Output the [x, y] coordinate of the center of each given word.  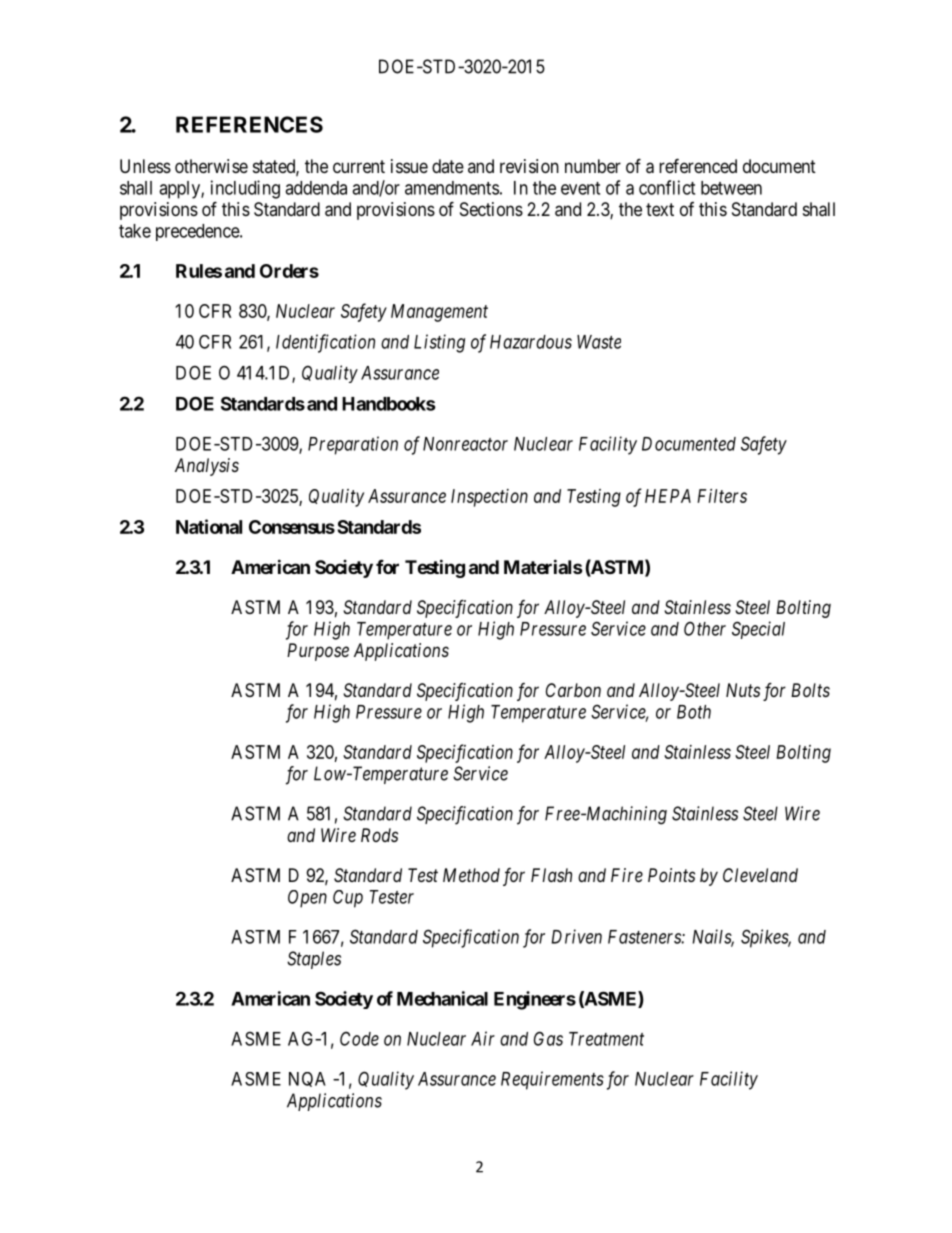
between [731, 188]
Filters [722, 496]
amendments [452, 188]
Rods [379, 835]
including [245, 189]
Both [694, 712]
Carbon [573, 690]
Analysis [207, 467]
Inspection [489, 498]
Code [359, 1038]
